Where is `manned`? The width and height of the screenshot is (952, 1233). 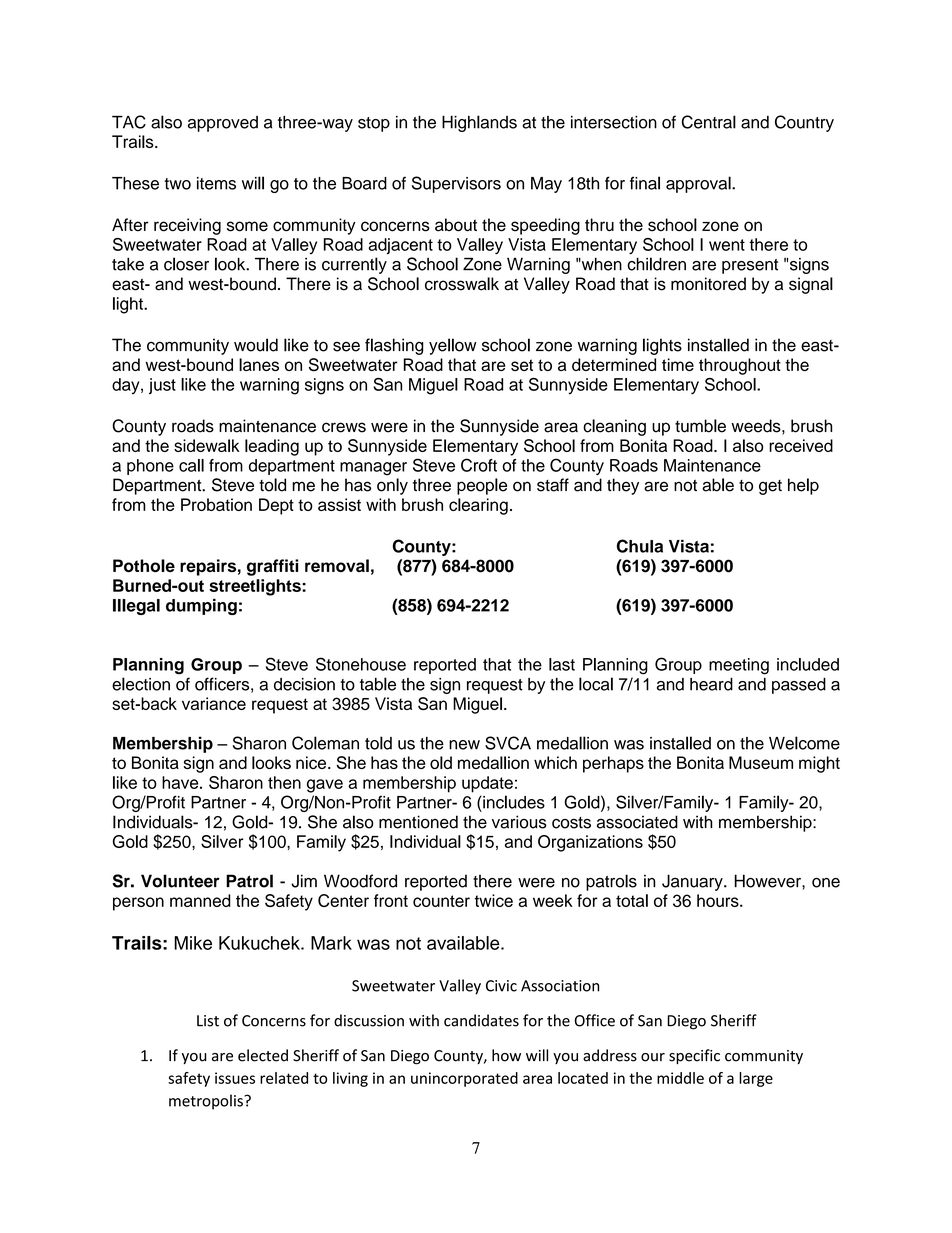
manned is located at coordinates (200, 900).
